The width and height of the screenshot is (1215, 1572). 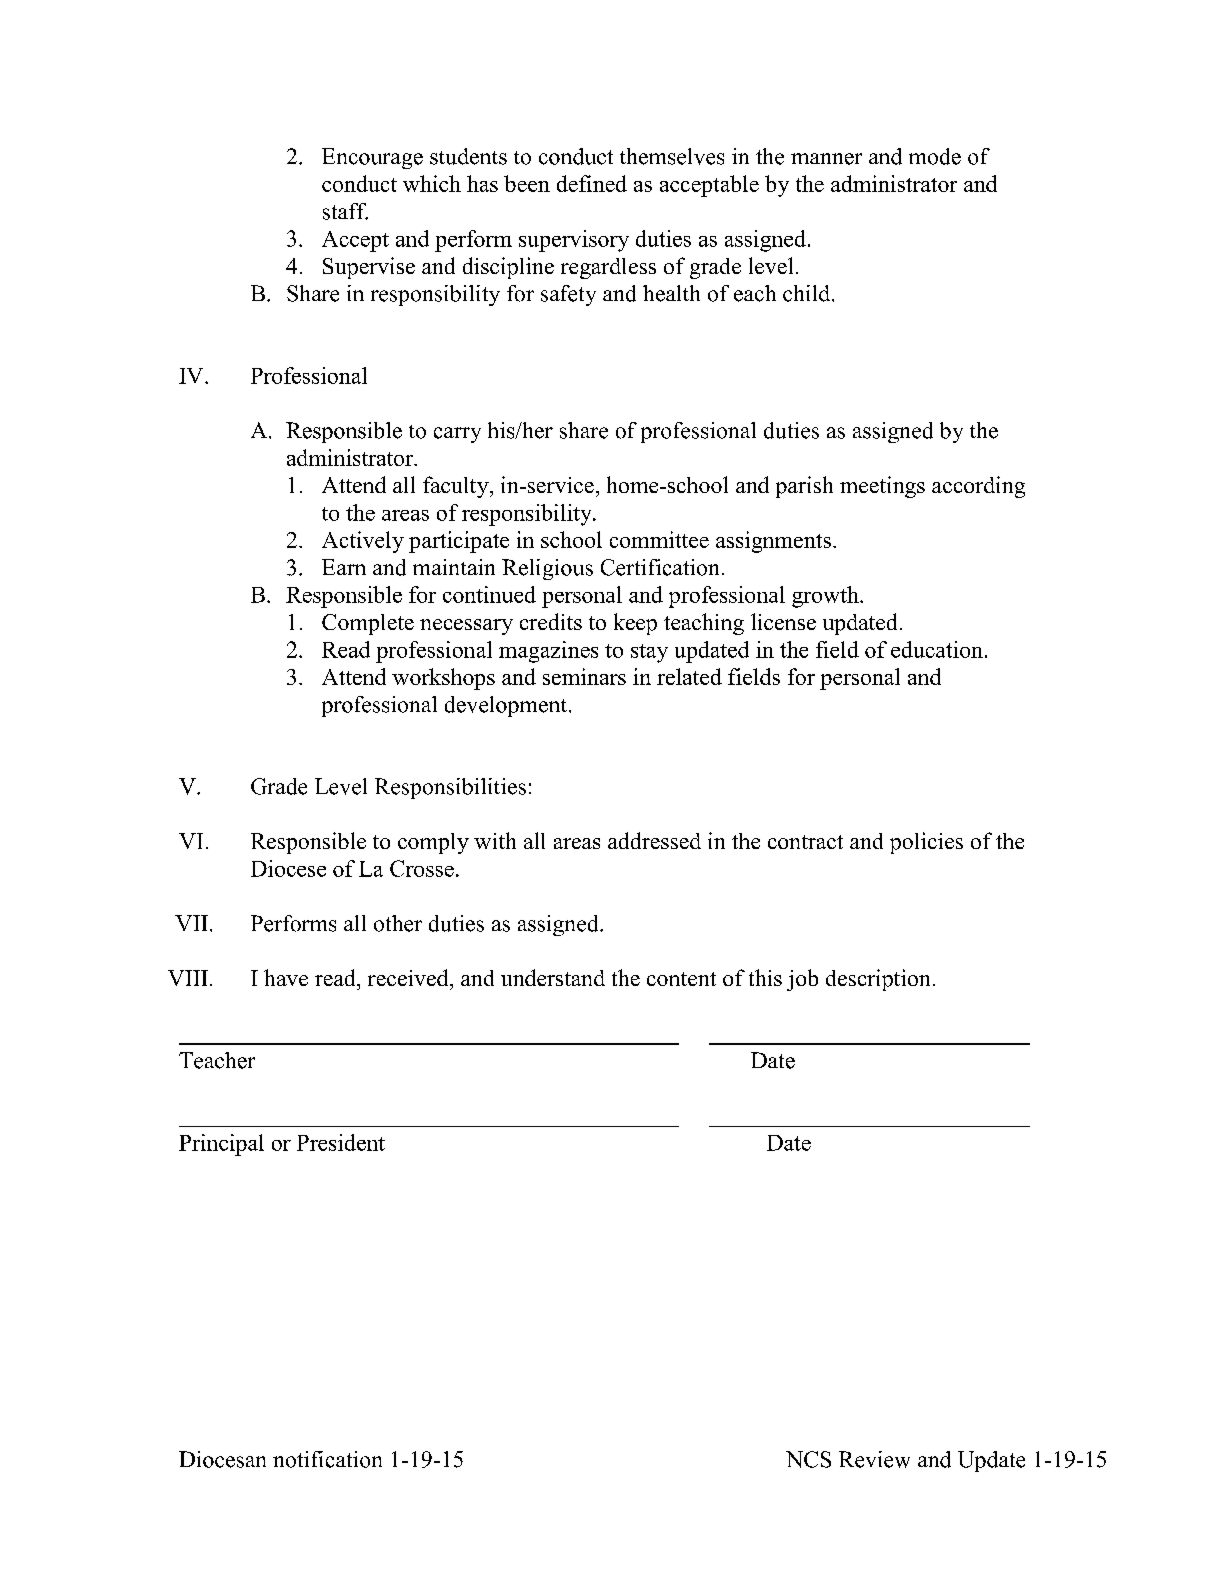 What do you see at coordinates (935, 156) in the screenshot?
I see `mode` at bounding box center [935, 156].
